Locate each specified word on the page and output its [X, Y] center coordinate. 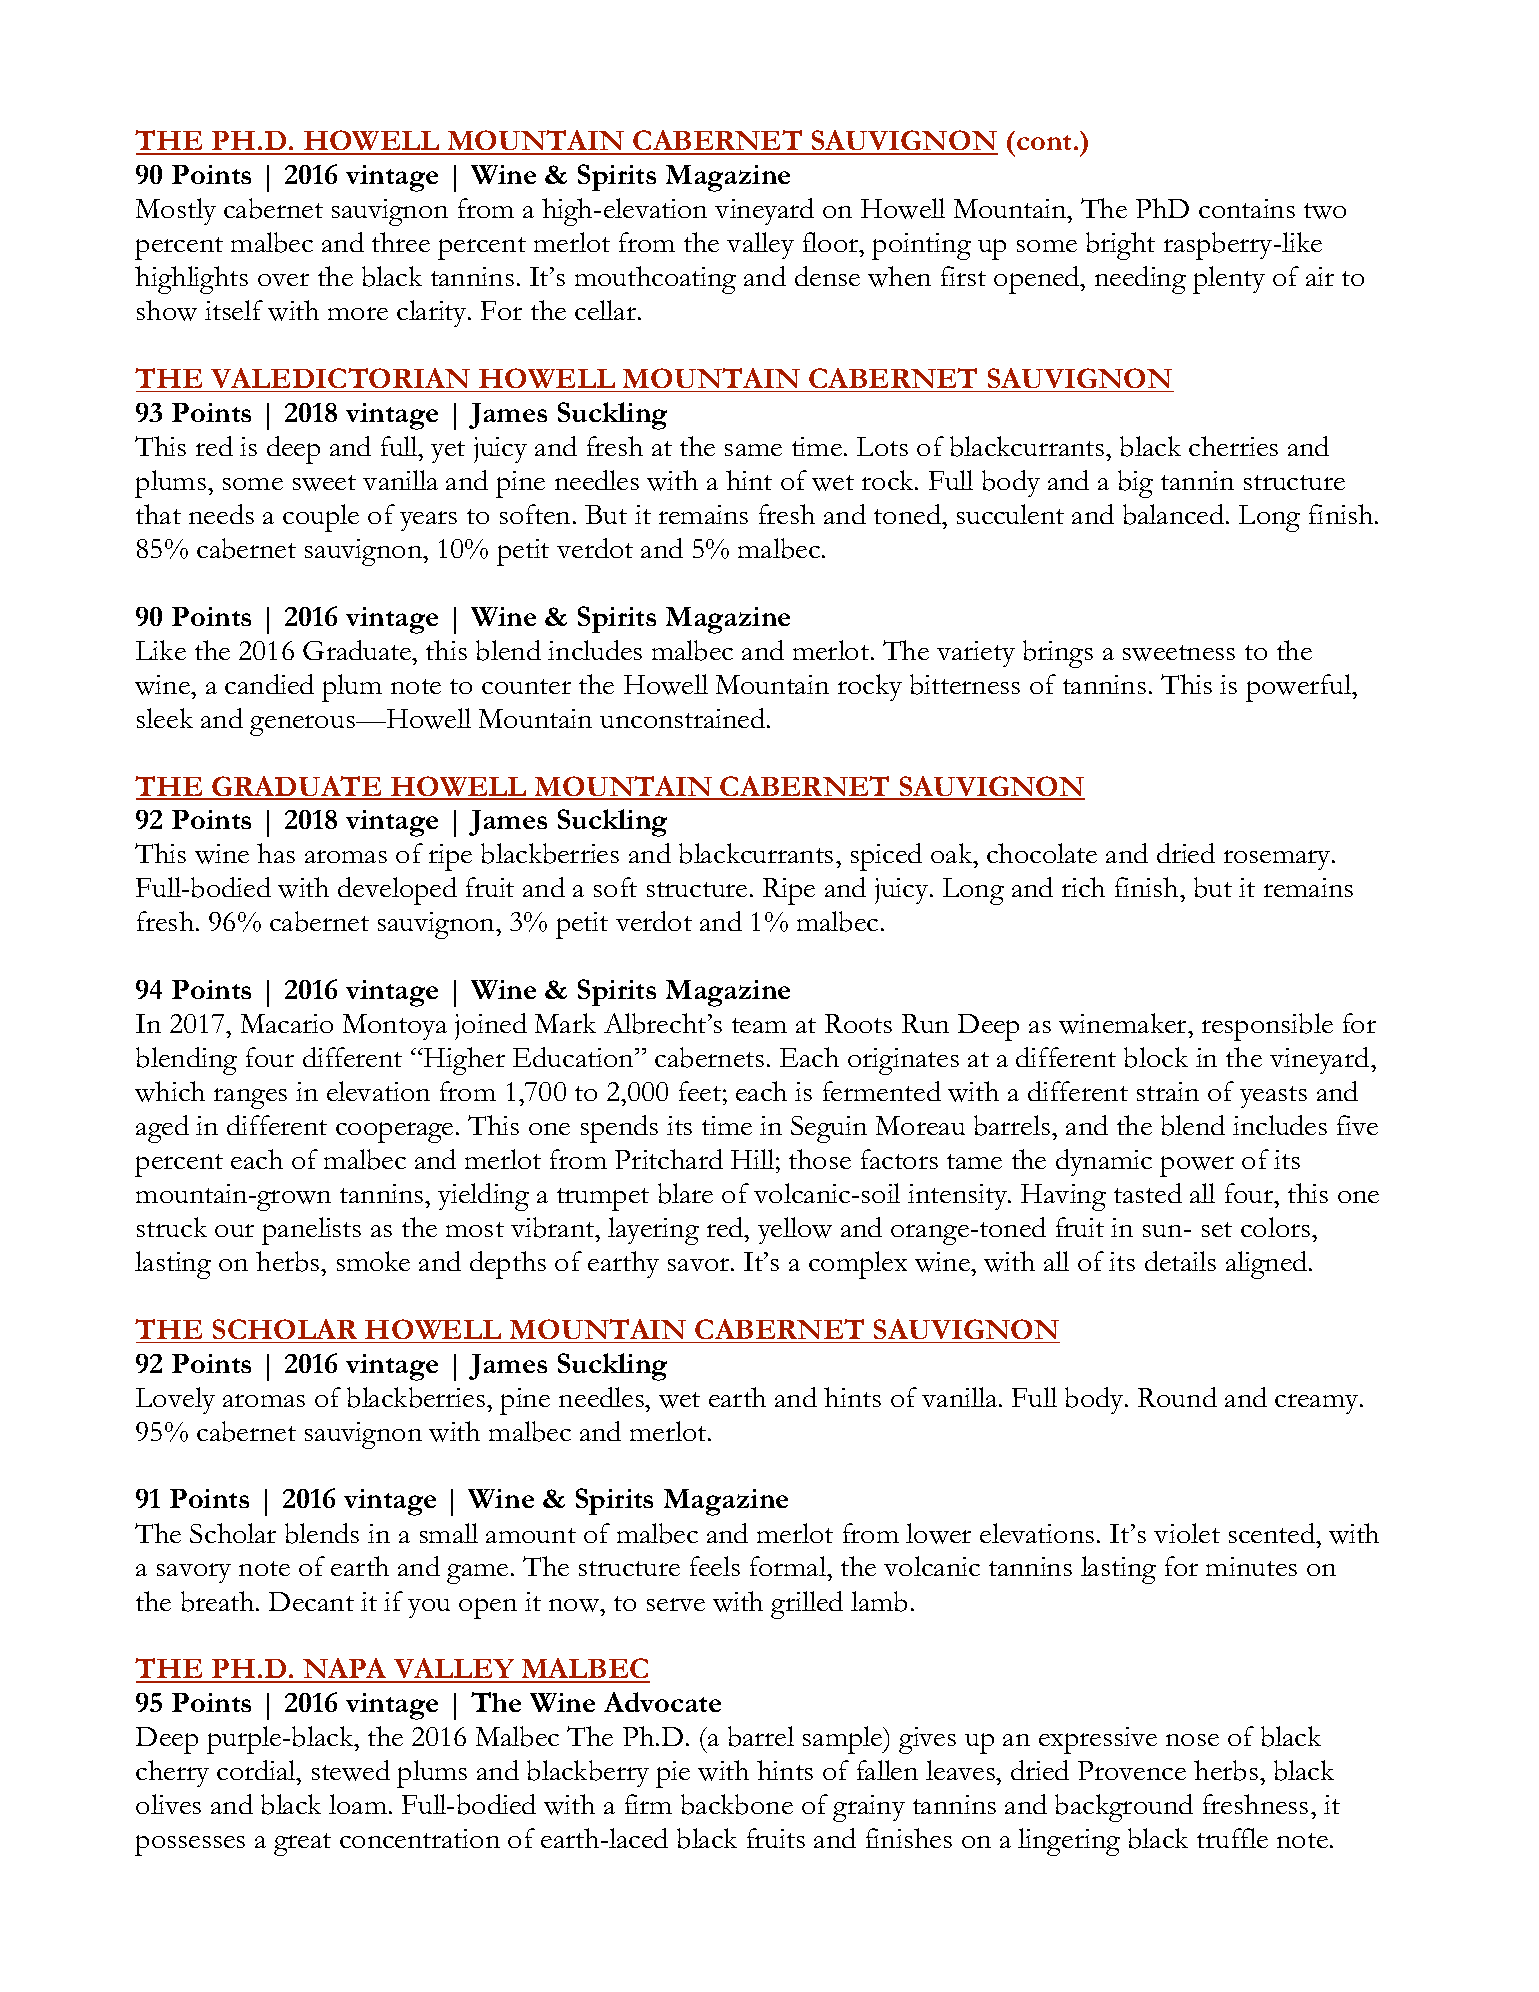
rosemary [1278, 860]
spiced [886, 857]
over [283, 279]
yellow [795, 1230]
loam [358, 1804]
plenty [1229, 280]
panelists [311, 1231]
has [276, 853]
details [1180, 1261]
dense [827, 276]
